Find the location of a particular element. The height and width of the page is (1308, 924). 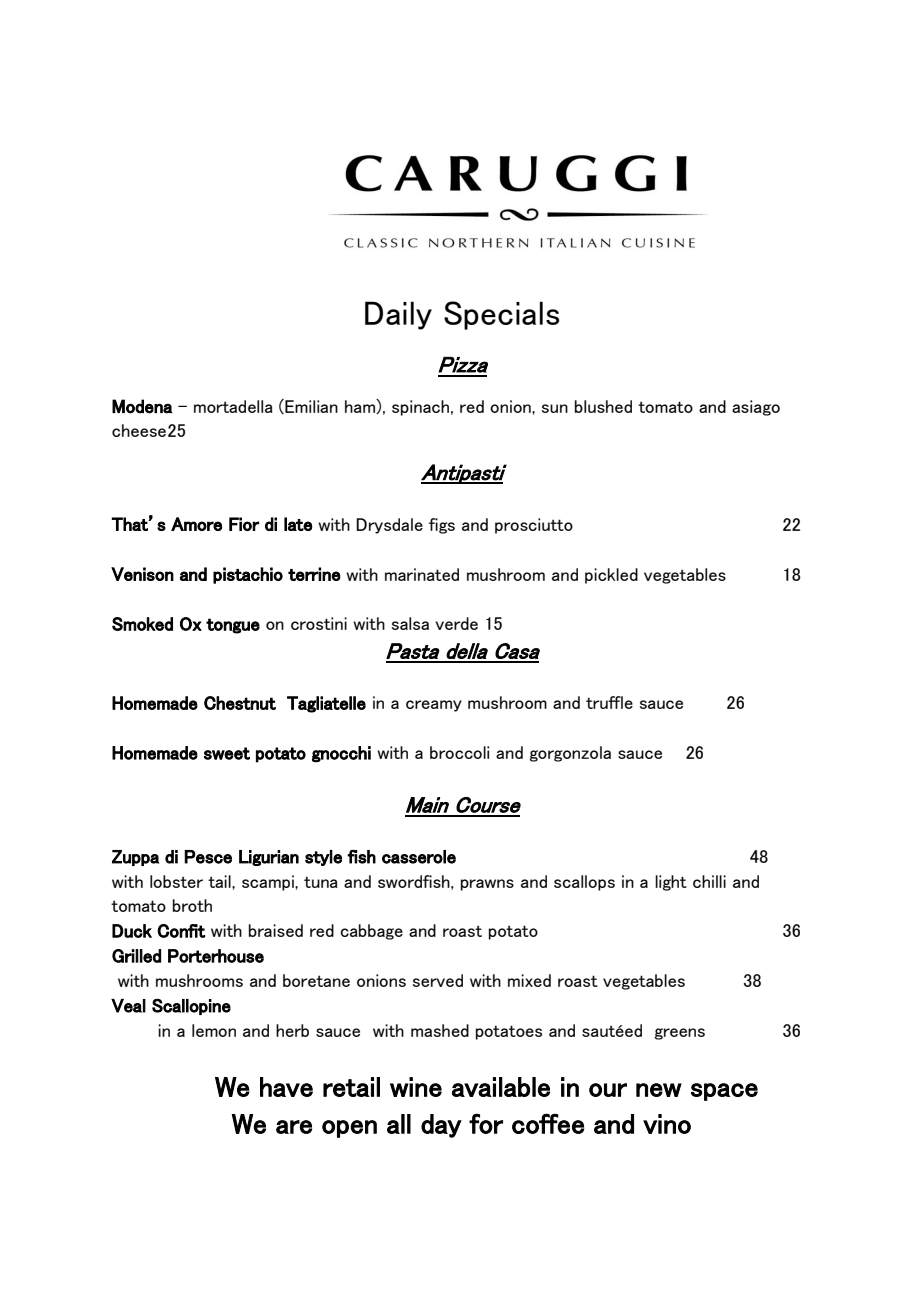

Daily is located at coordinates (398, 315).
